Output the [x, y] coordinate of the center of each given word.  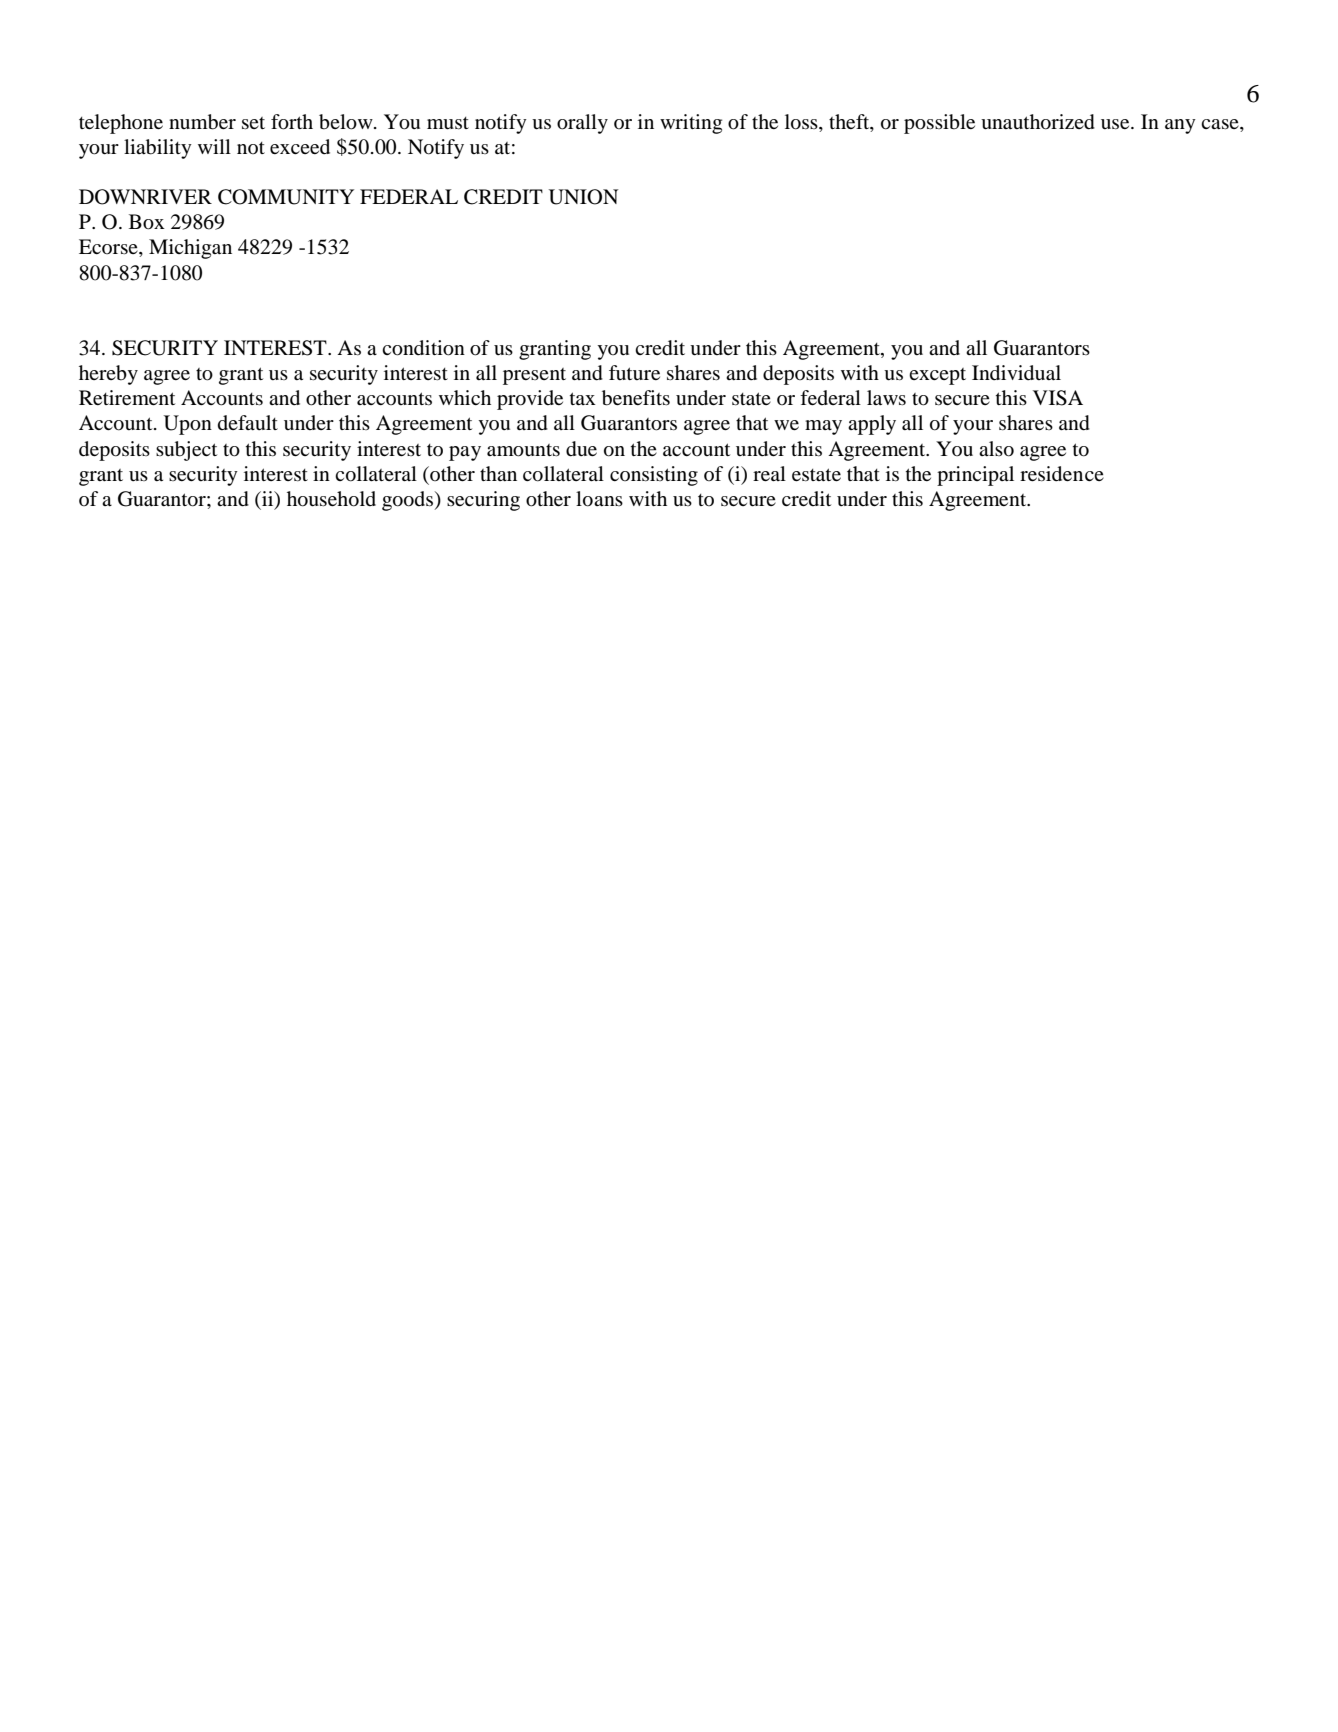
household [331, 499]
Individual [1016, 373]
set [253, 123]
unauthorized [1038, 122]
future [634, 372]
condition [423, 348]
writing [691, 124]
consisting [654, 476]
